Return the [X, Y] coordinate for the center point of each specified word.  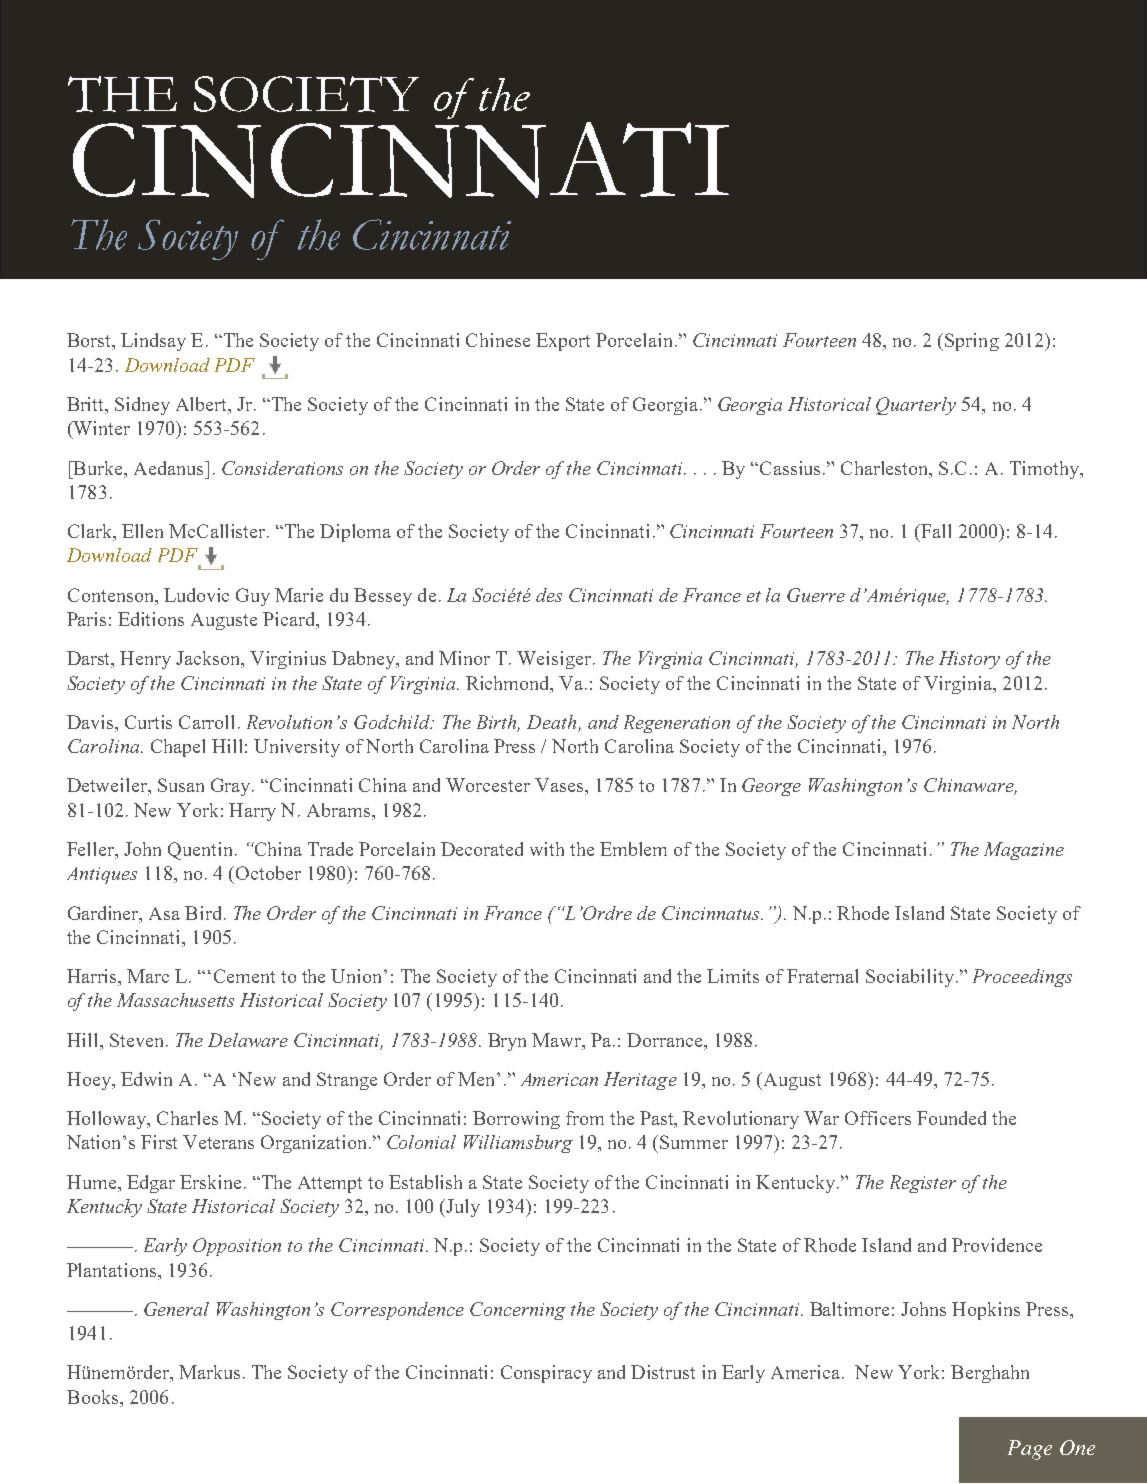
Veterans [218, 1142]
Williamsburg [518, 1144]
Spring [972, 342]
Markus [209, 1372]
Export [563, 342]
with [547, 849]
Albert [203, 405]
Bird [203, 913]
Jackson [209, 659]
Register [923, 1184]
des [549, 595]
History [969, 660]
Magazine [1024, 851]
